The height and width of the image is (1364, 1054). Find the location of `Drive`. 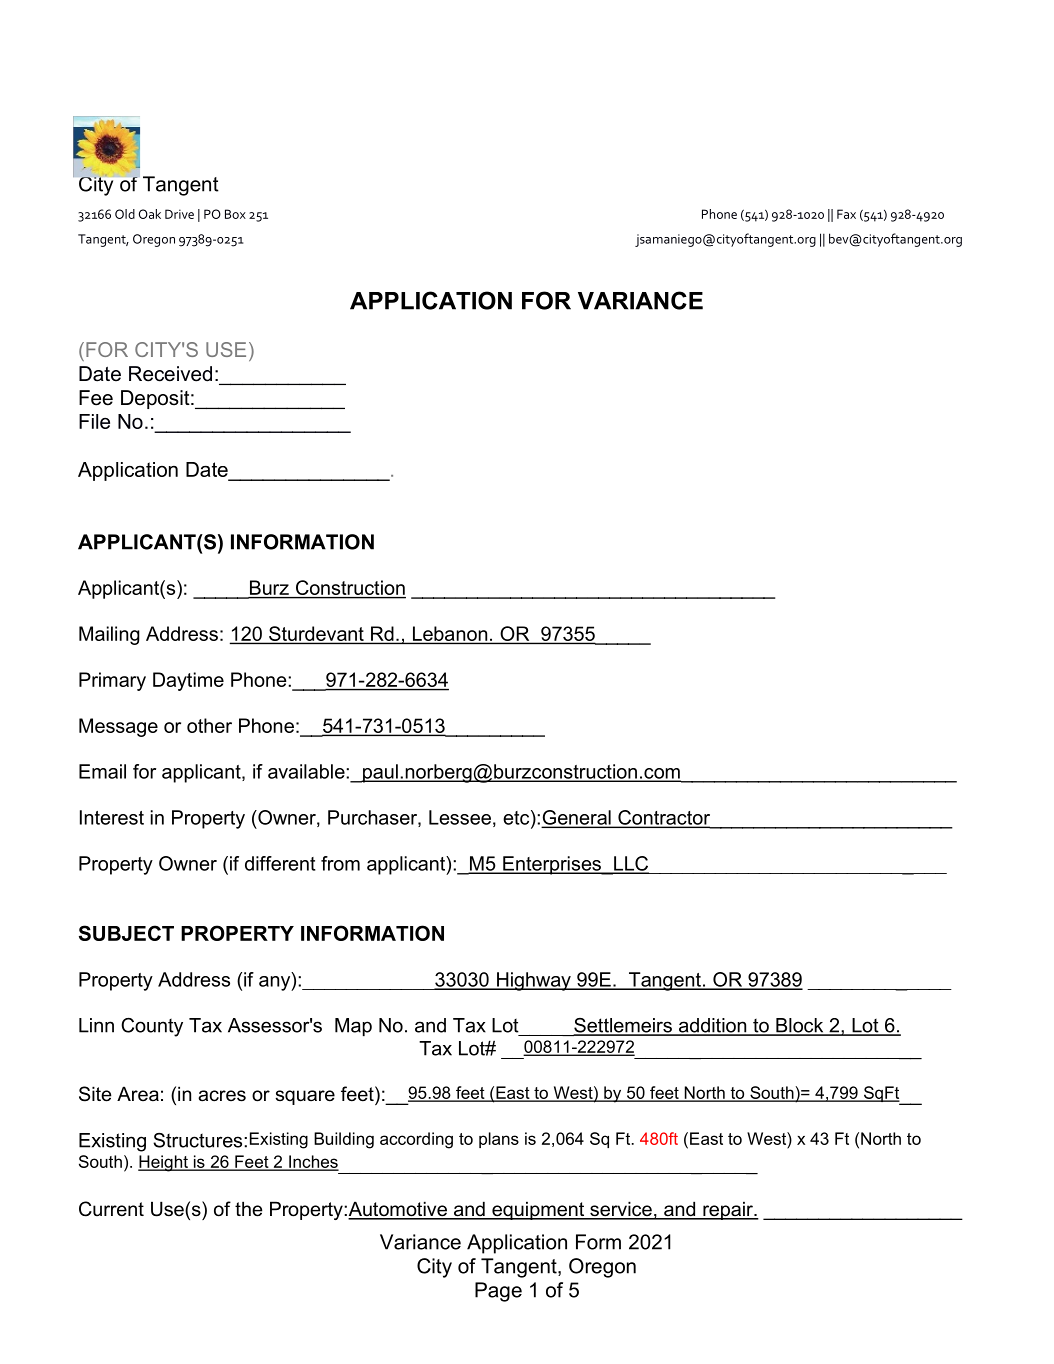

Drive is located at coordinates (179, 214).
